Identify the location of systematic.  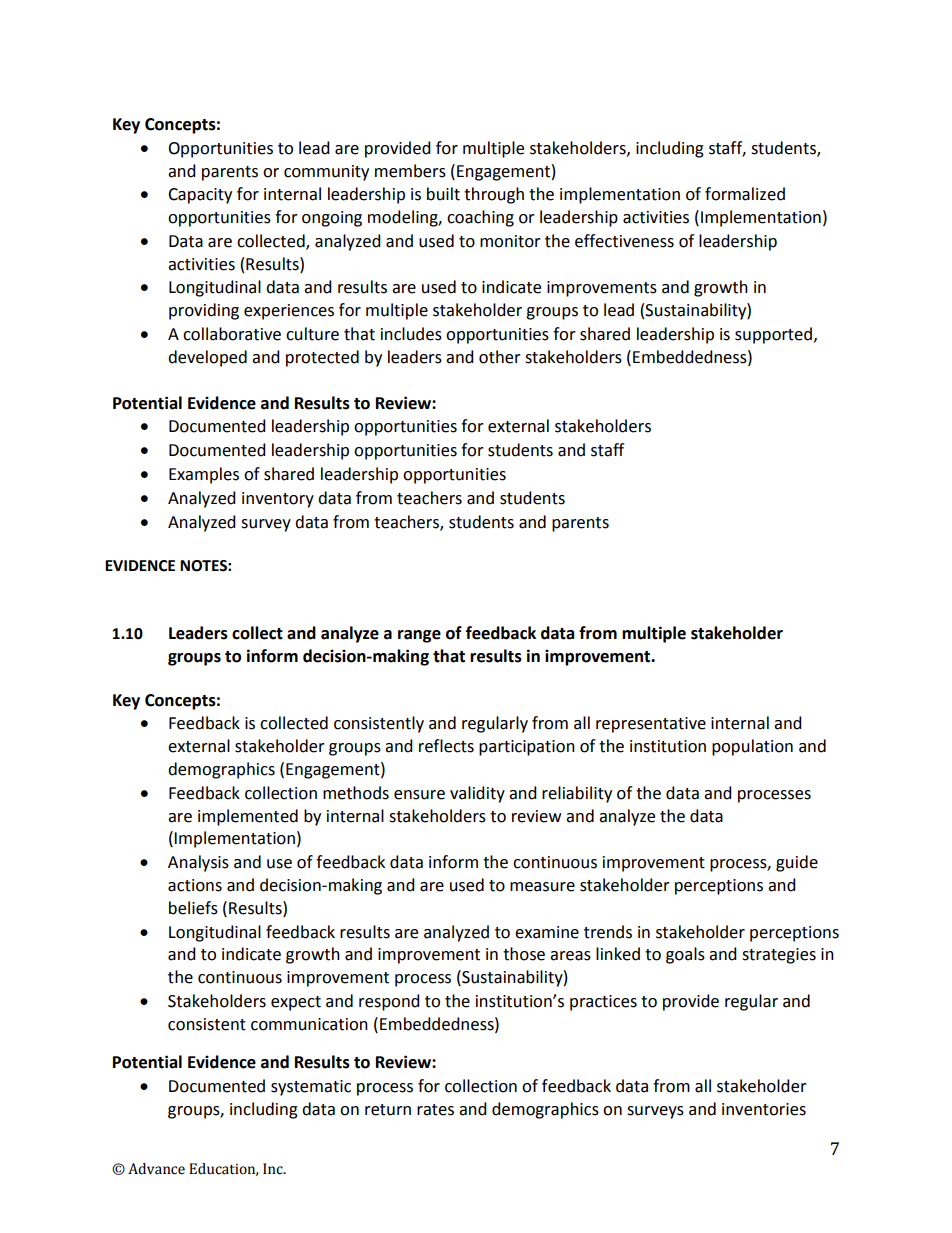
(311, 1088).
